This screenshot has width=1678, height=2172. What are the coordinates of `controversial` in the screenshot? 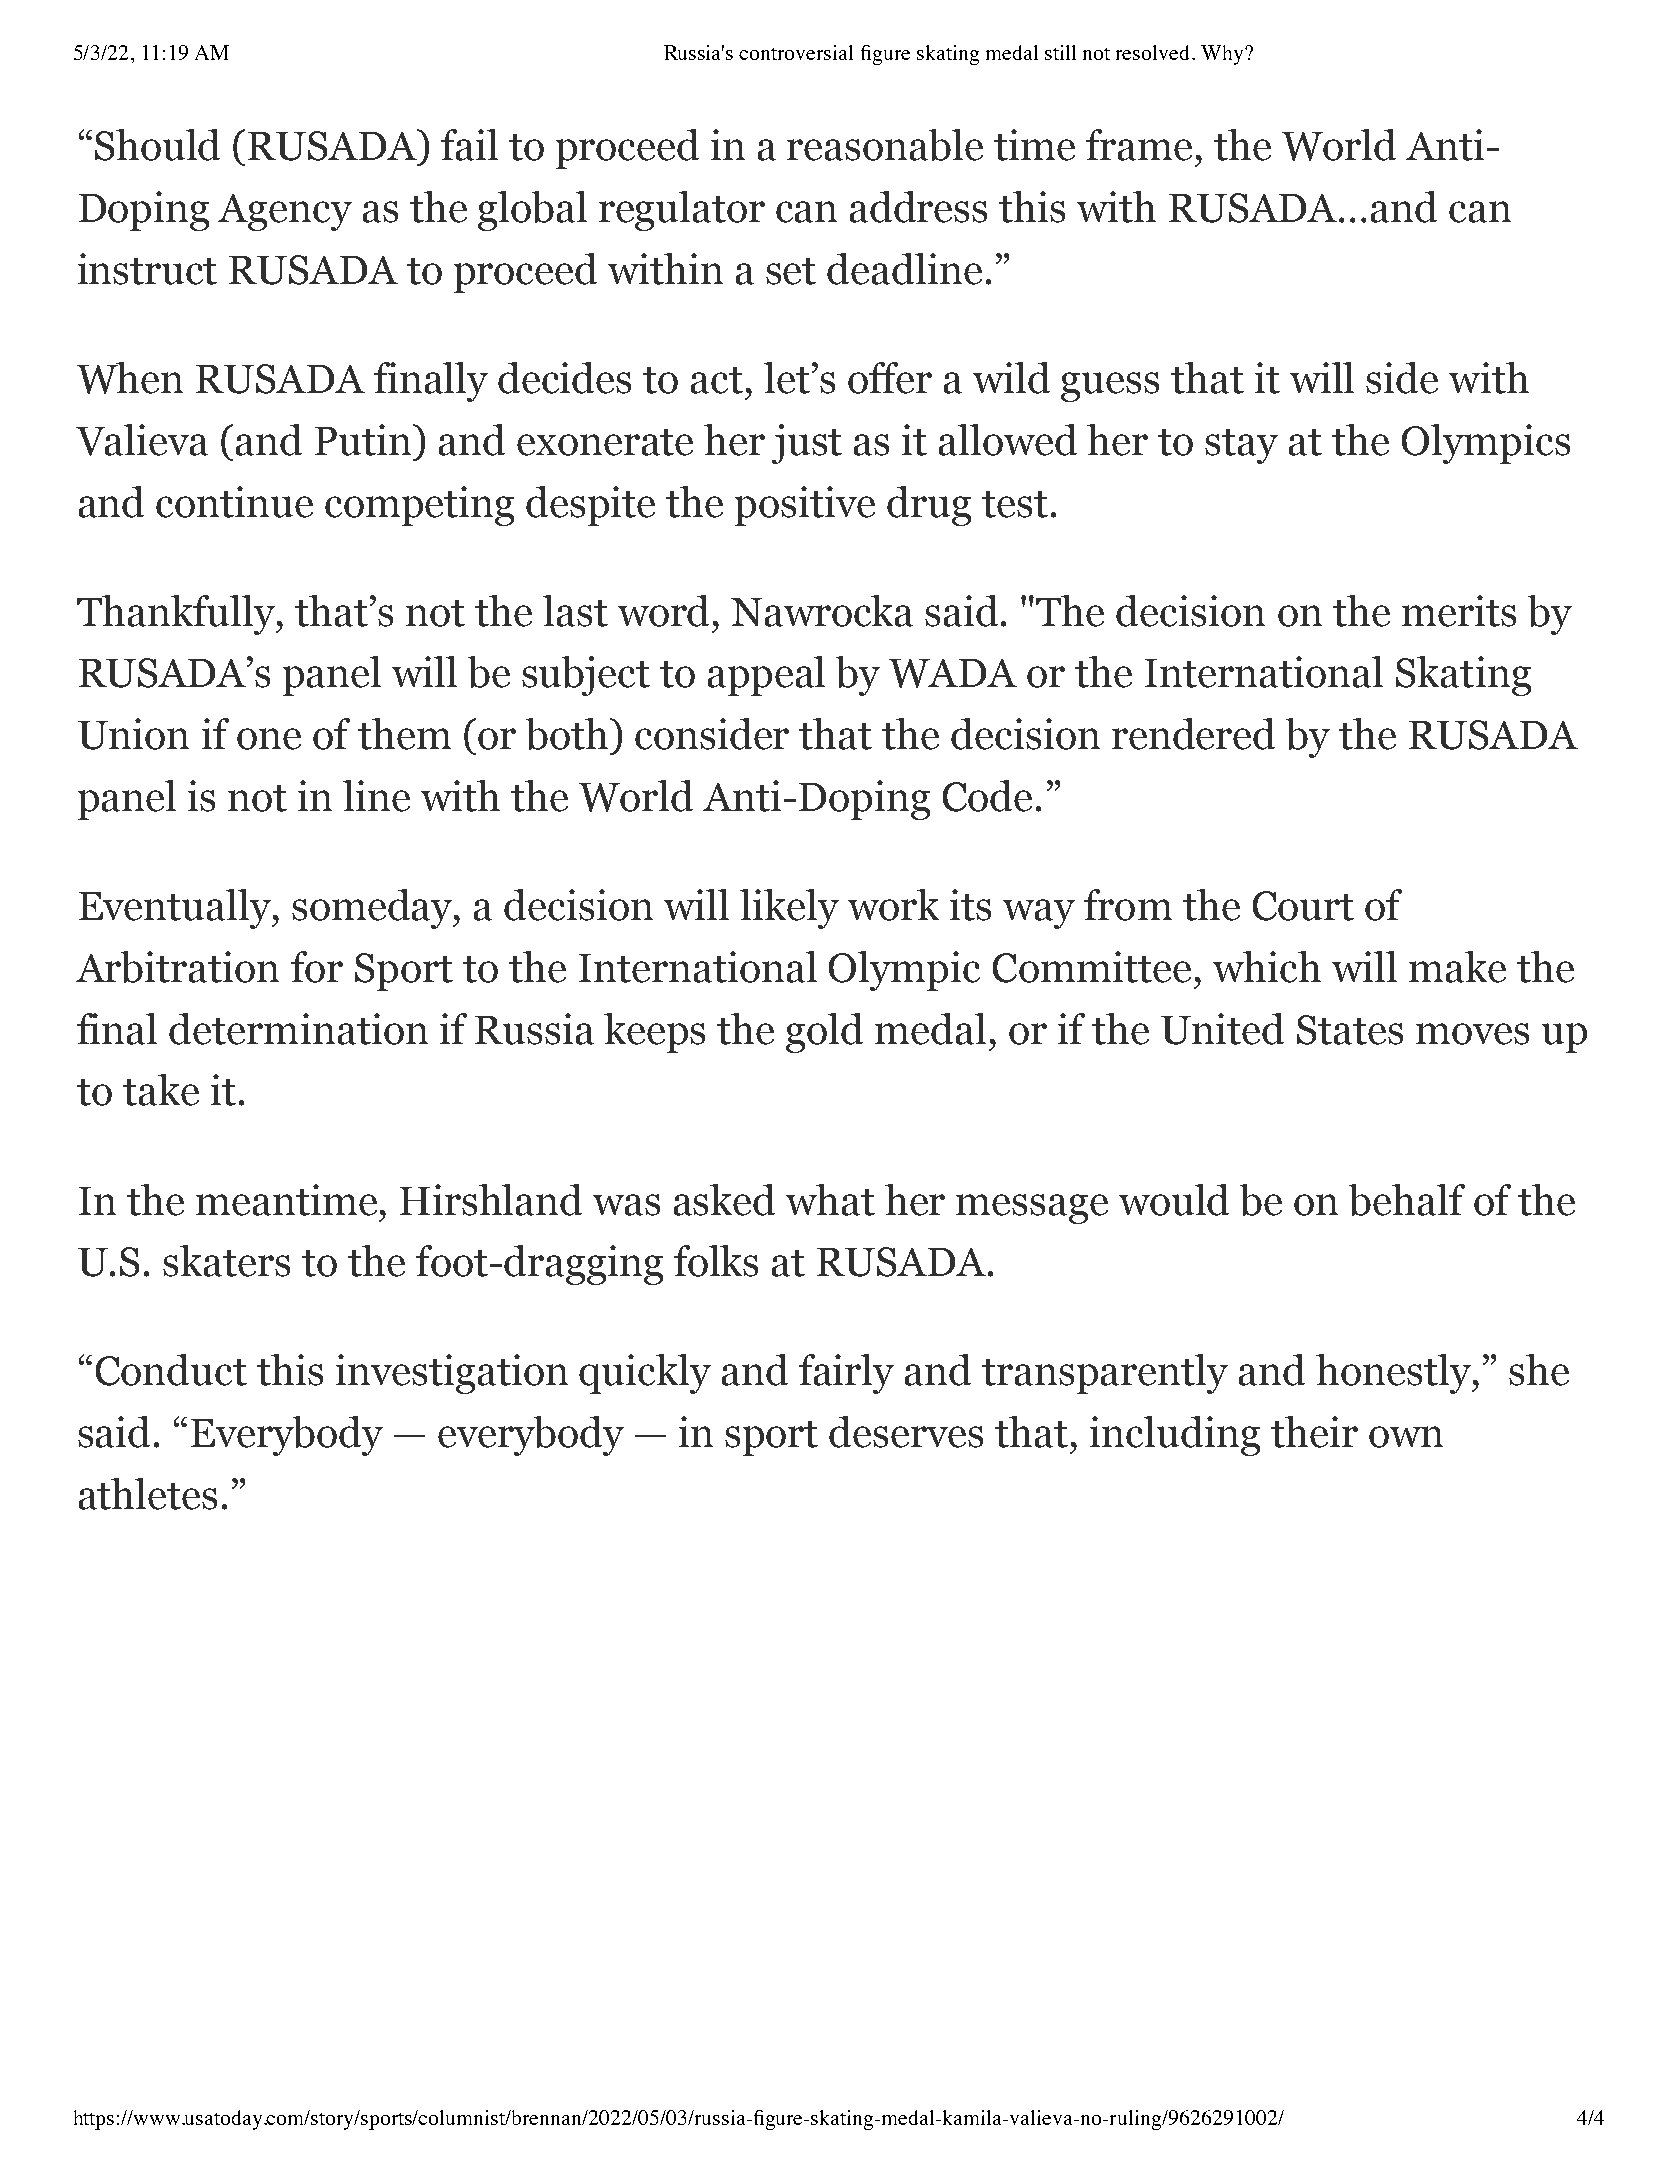 It's located at (796, 52).
